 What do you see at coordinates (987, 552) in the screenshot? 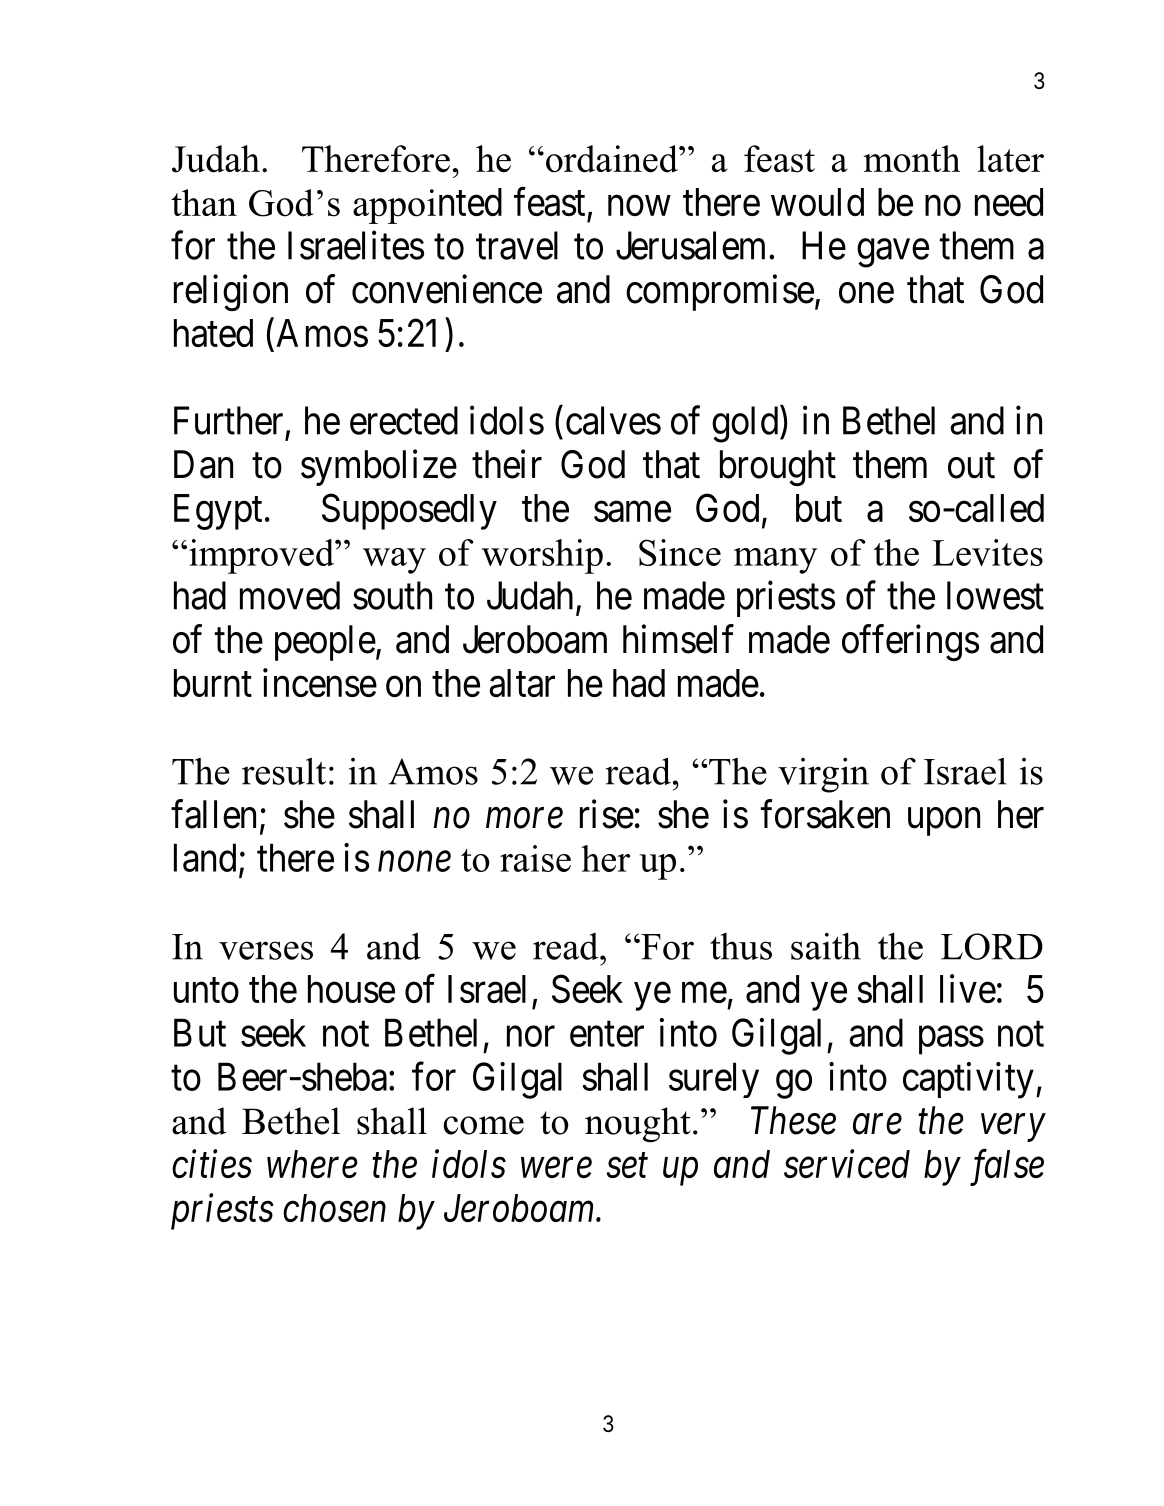
I see `Levites` at bounding box center [987, 552].
